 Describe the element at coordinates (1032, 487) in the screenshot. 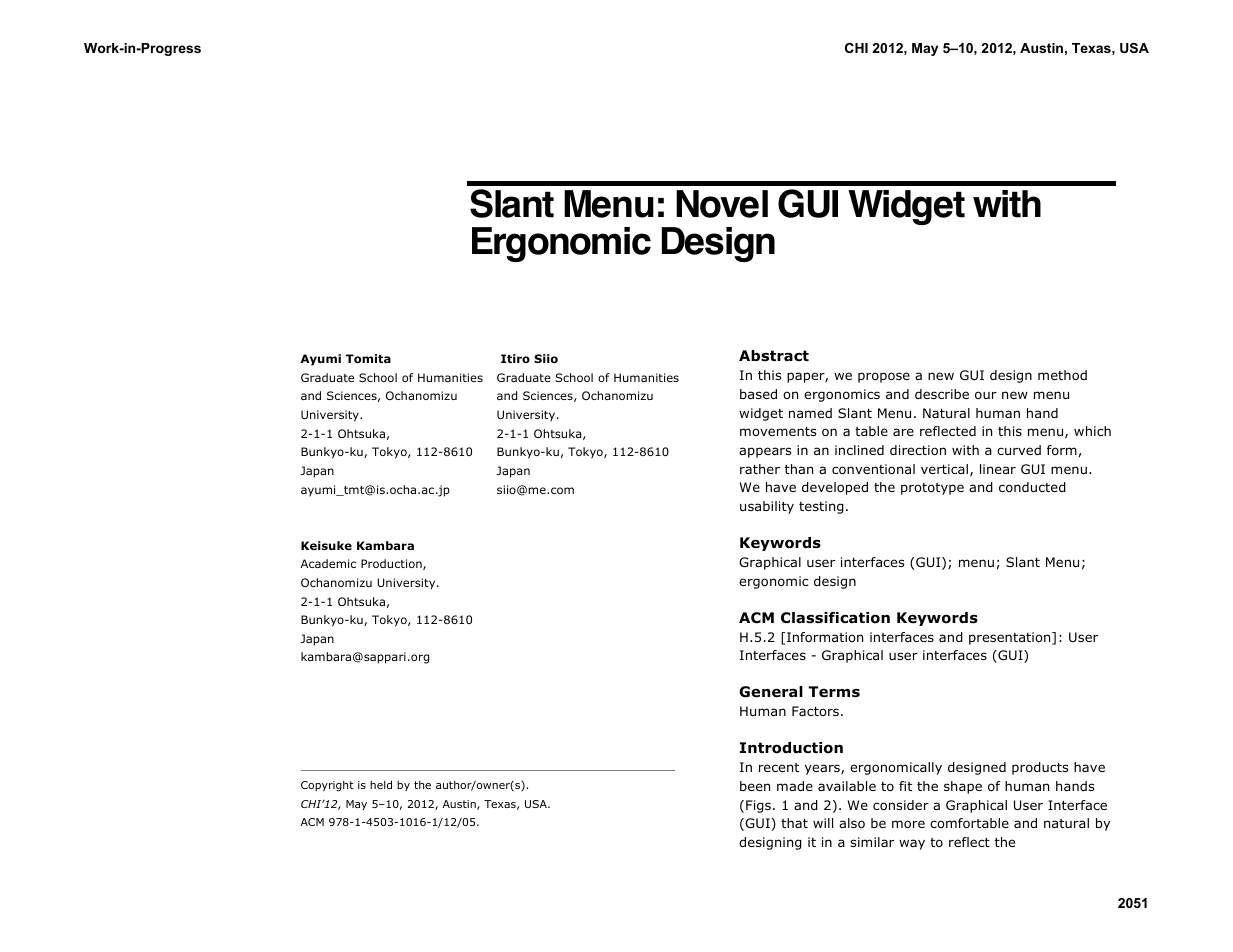

I see `conducted` at that location.
